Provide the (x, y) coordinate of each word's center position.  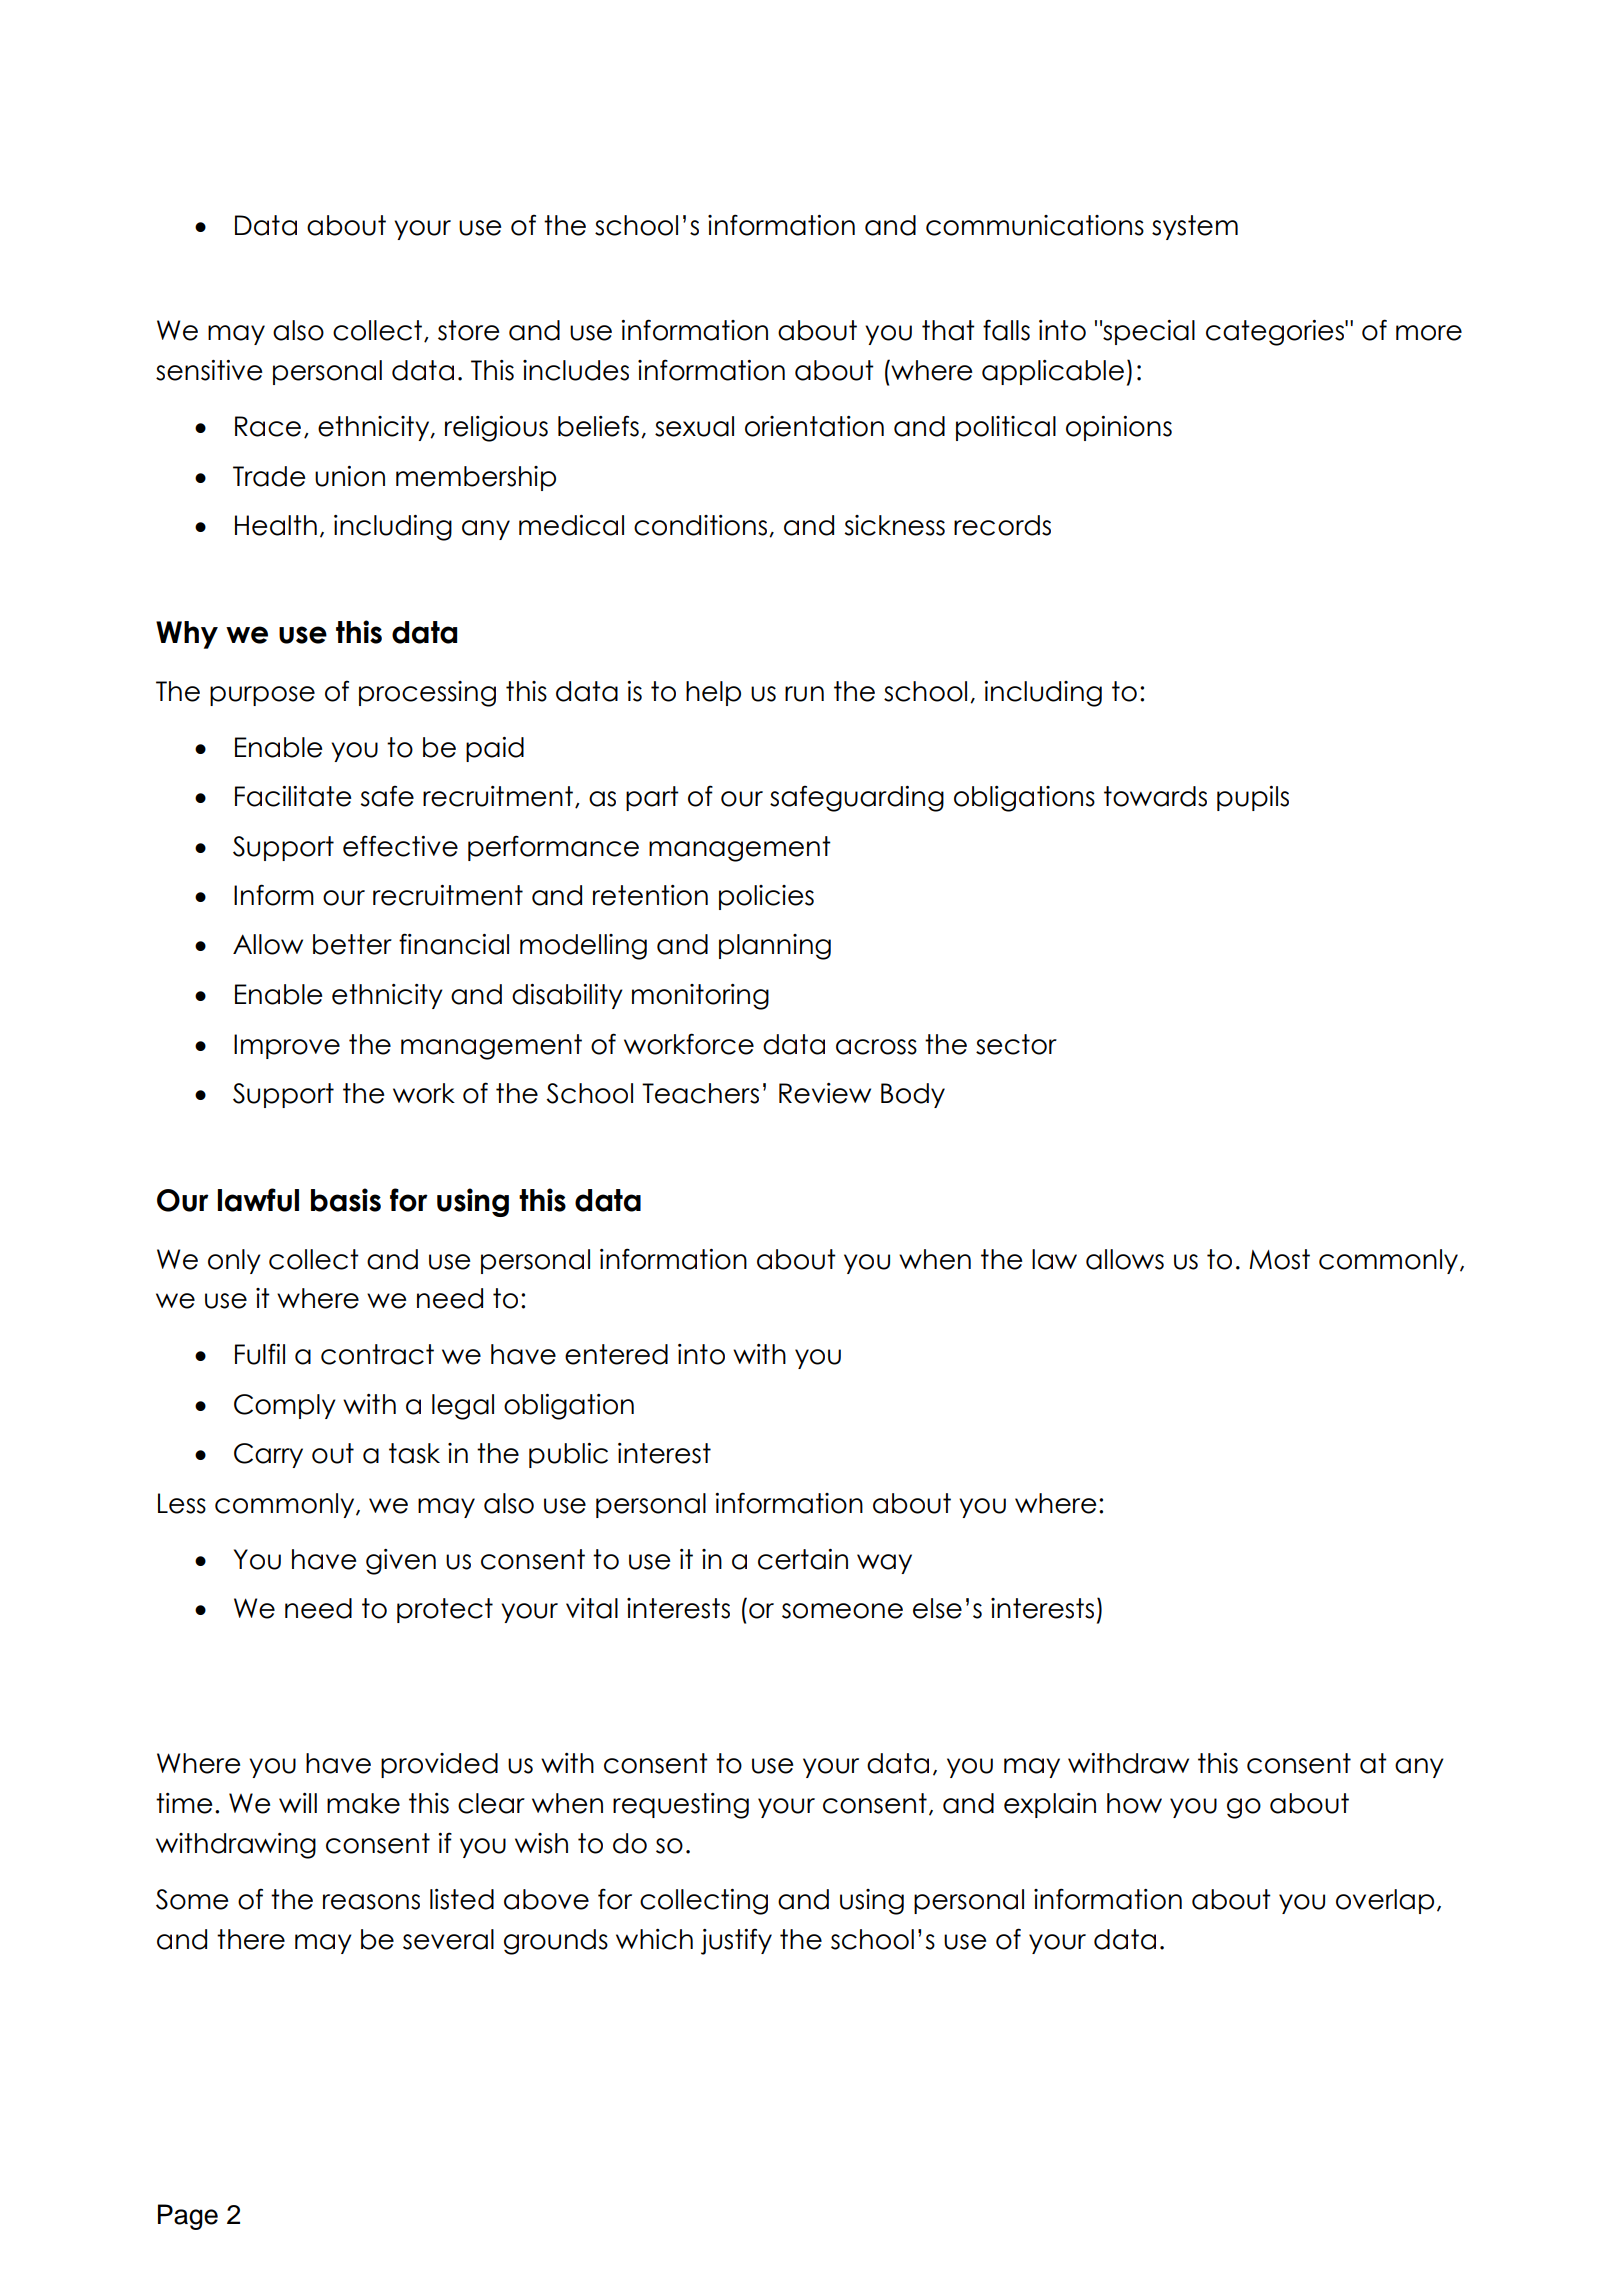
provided (439, 1765)
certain (803, 1559)
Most (1279, 1259)
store (469, 330)
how (1134, 1803)
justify (736, 1941)
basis (346, 1200)
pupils (1253, 798)
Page (188, 2217)
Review (825, 1093)
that (948, 330)
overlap (1385, 1901)
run (804, 694)
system (1195, 227)
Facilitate (293, 796)
